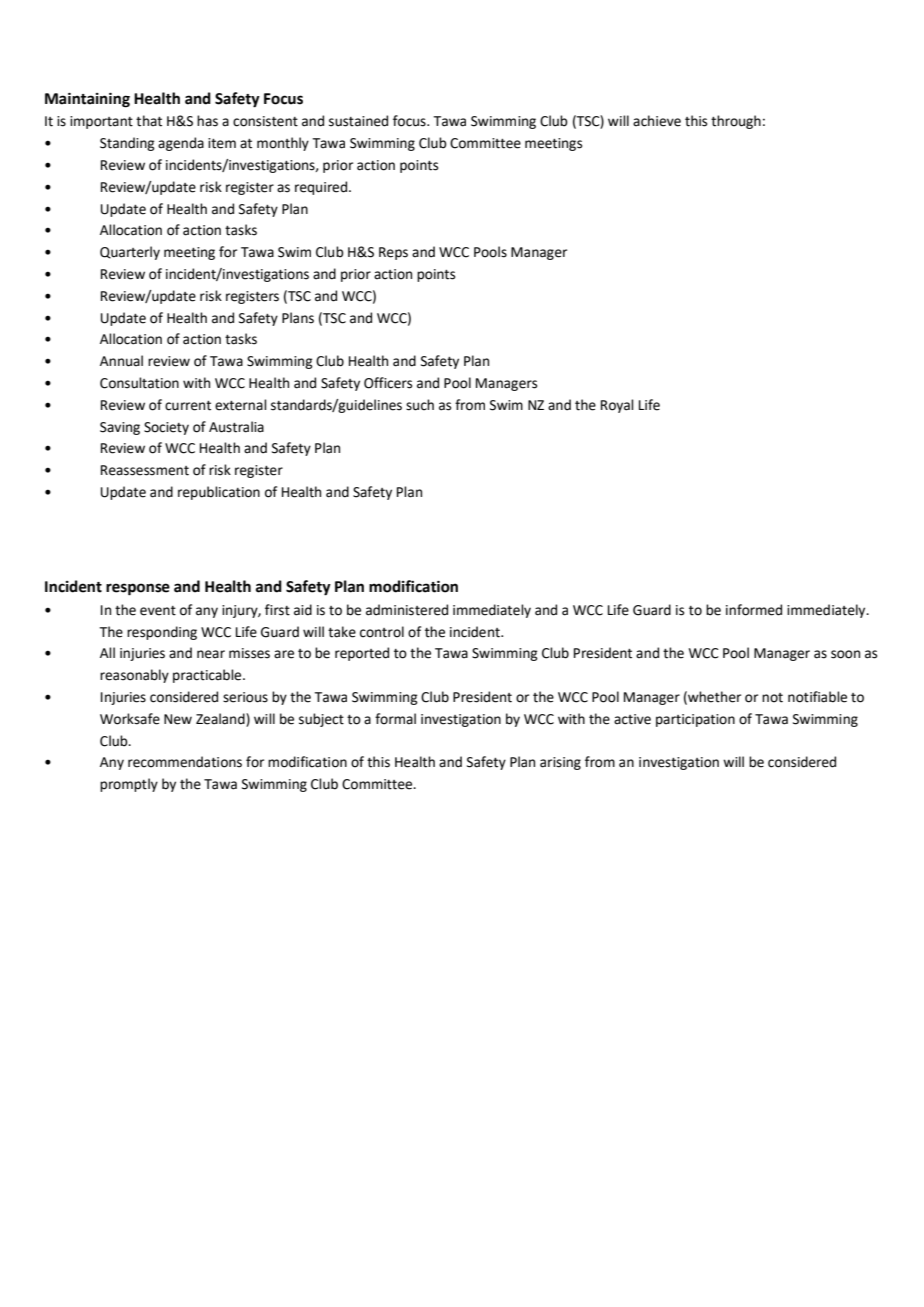  Describe the element at coordinates (420, 405) in the image. I see `such` at that location.
